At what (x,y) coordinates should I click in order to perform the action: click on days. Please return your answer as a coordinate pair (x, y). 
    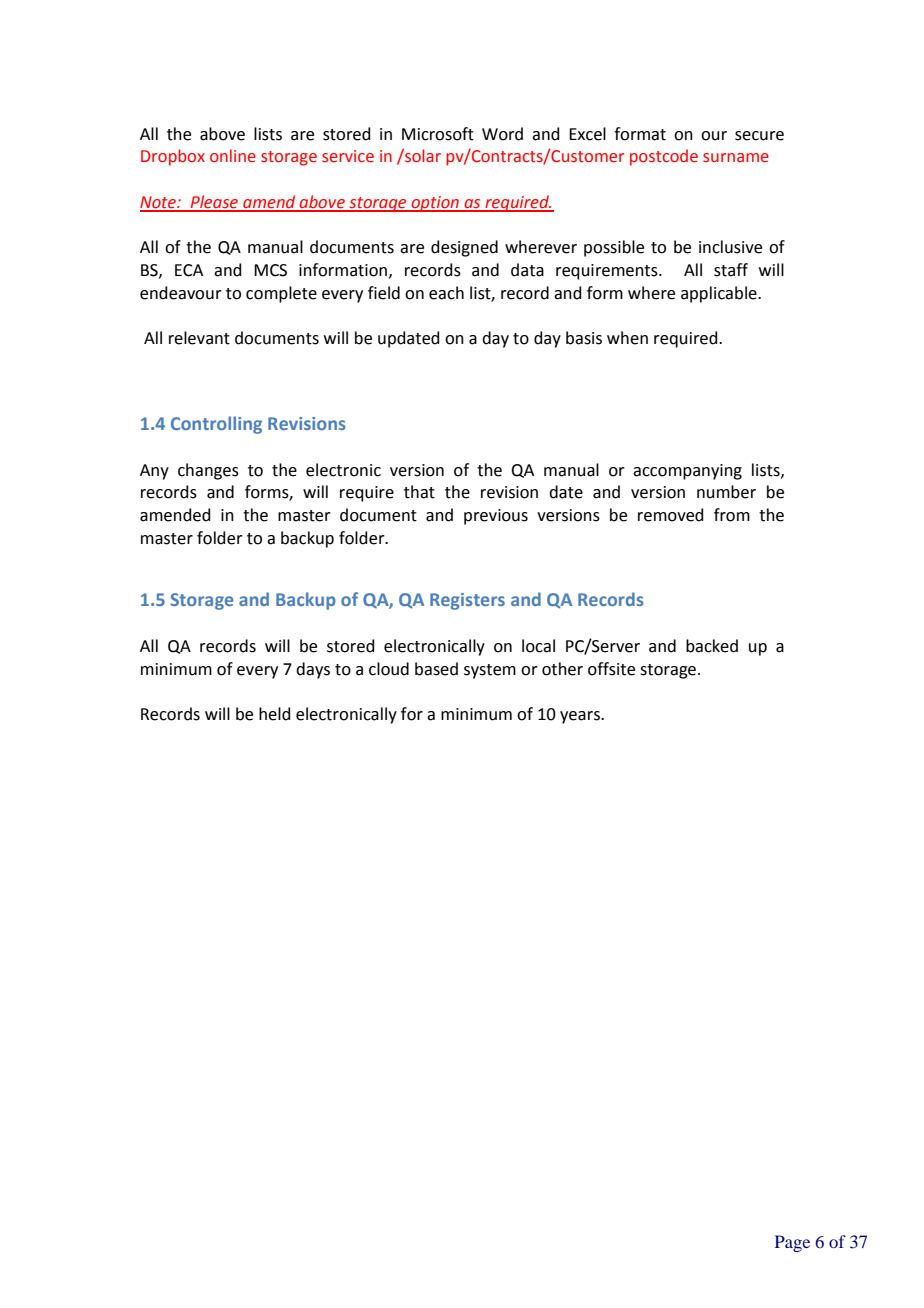
    Looking at the image, I should click on (313, 670).
